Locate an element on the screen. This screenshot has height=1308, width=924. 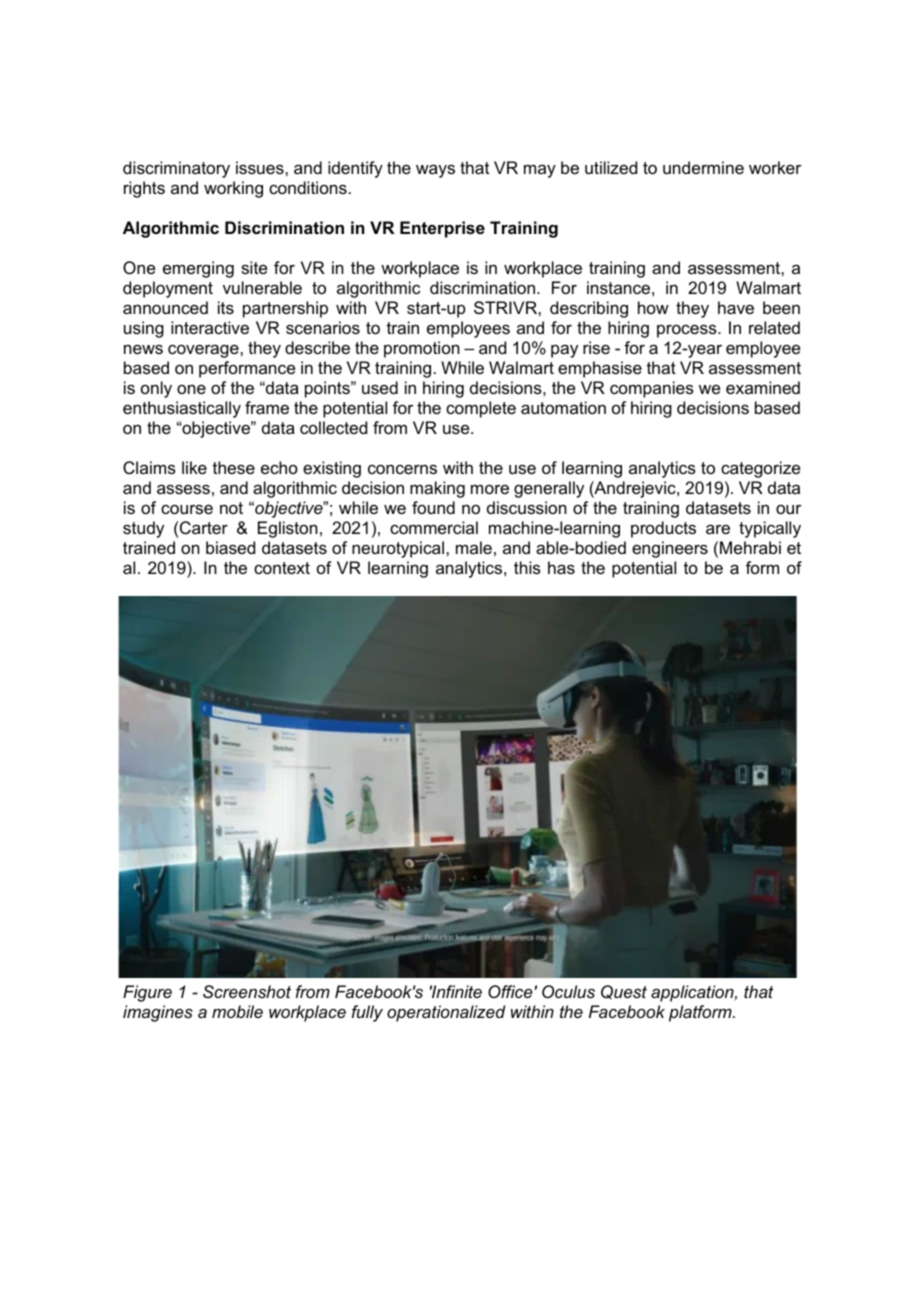
Screenshot is located at coordinates (247, 991).
